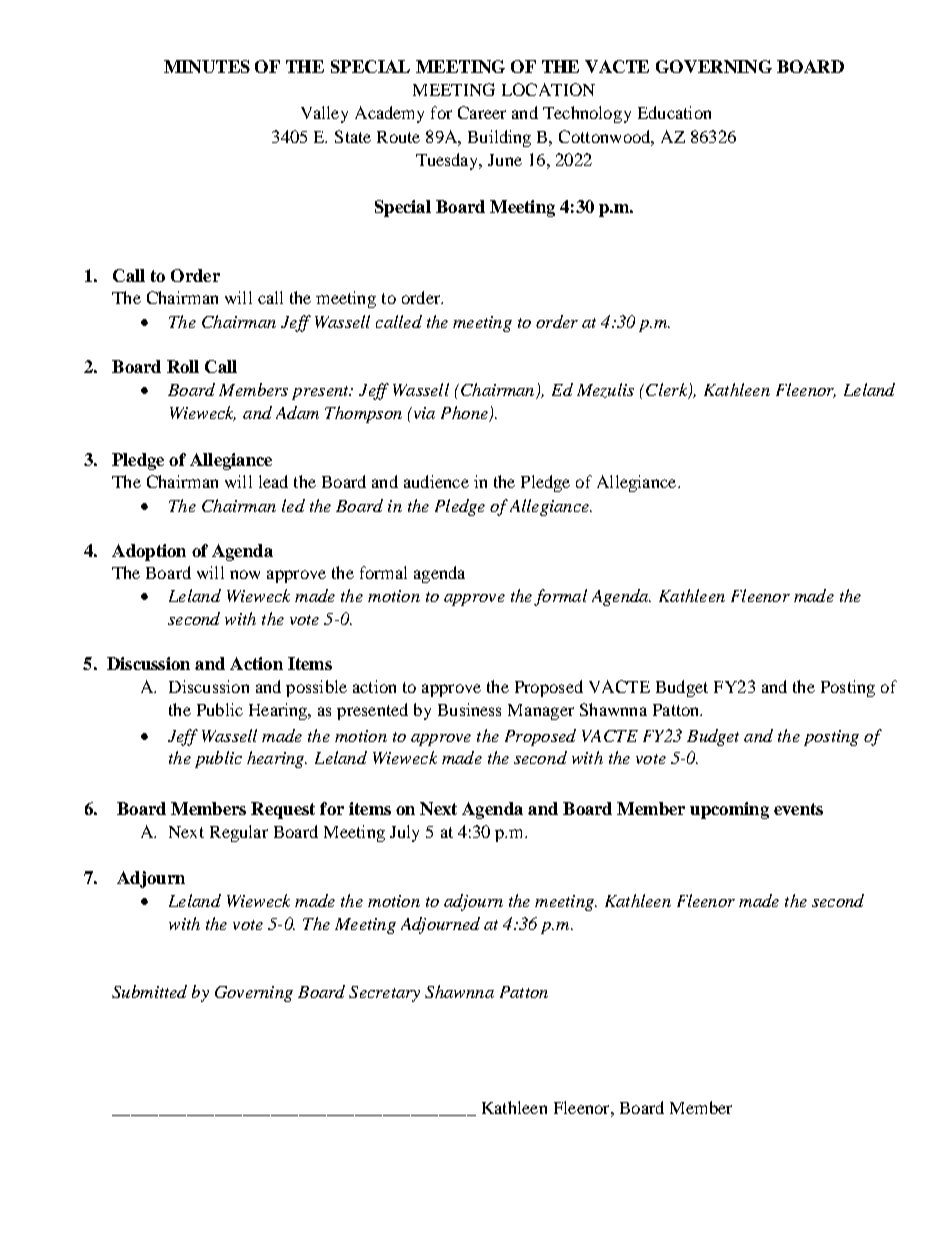  Describe the element at coordinates (207, 66) in the page. I see `MINUTES` at that location.
